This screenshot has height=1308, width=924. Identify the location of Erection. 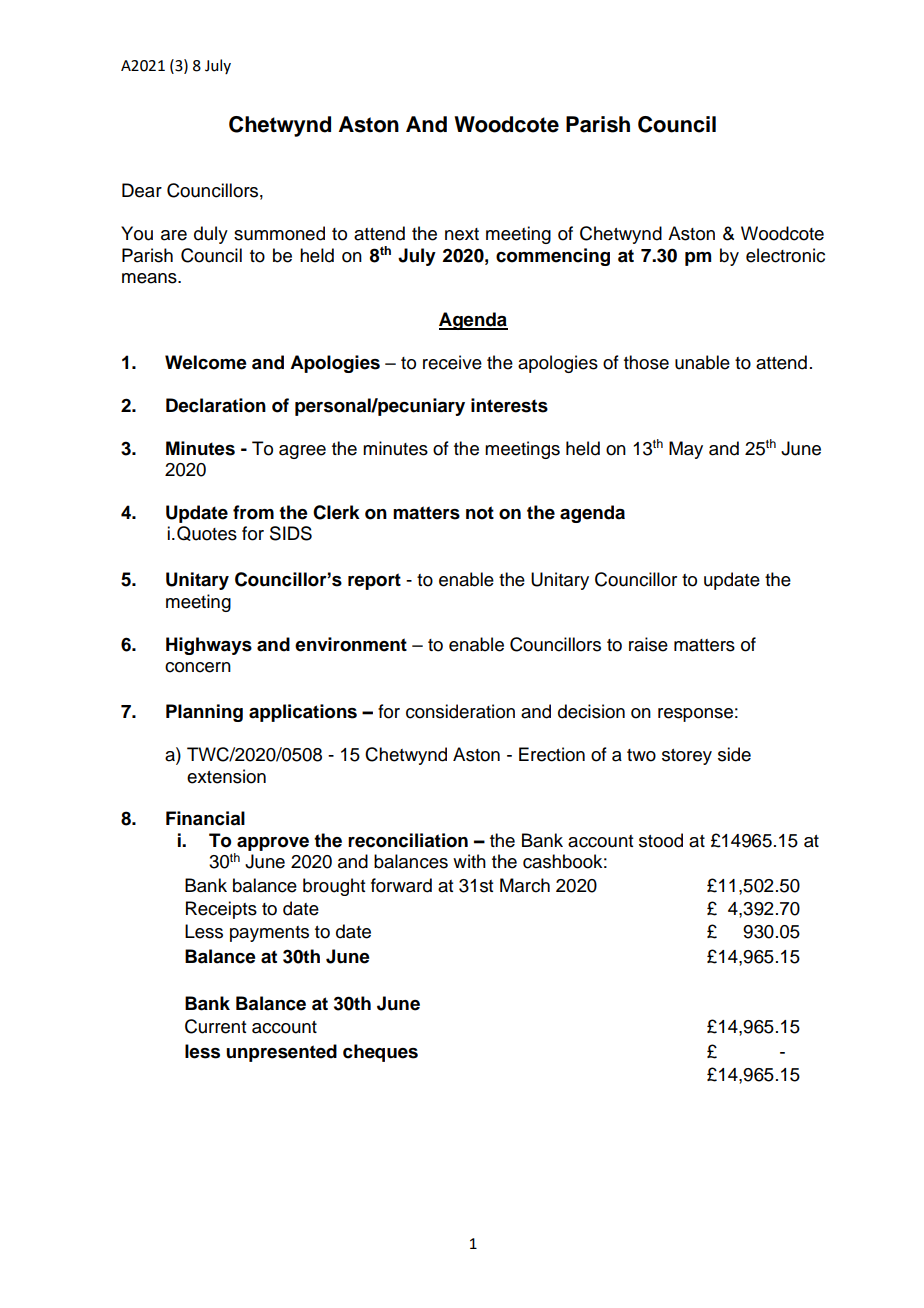
(552, 754).
